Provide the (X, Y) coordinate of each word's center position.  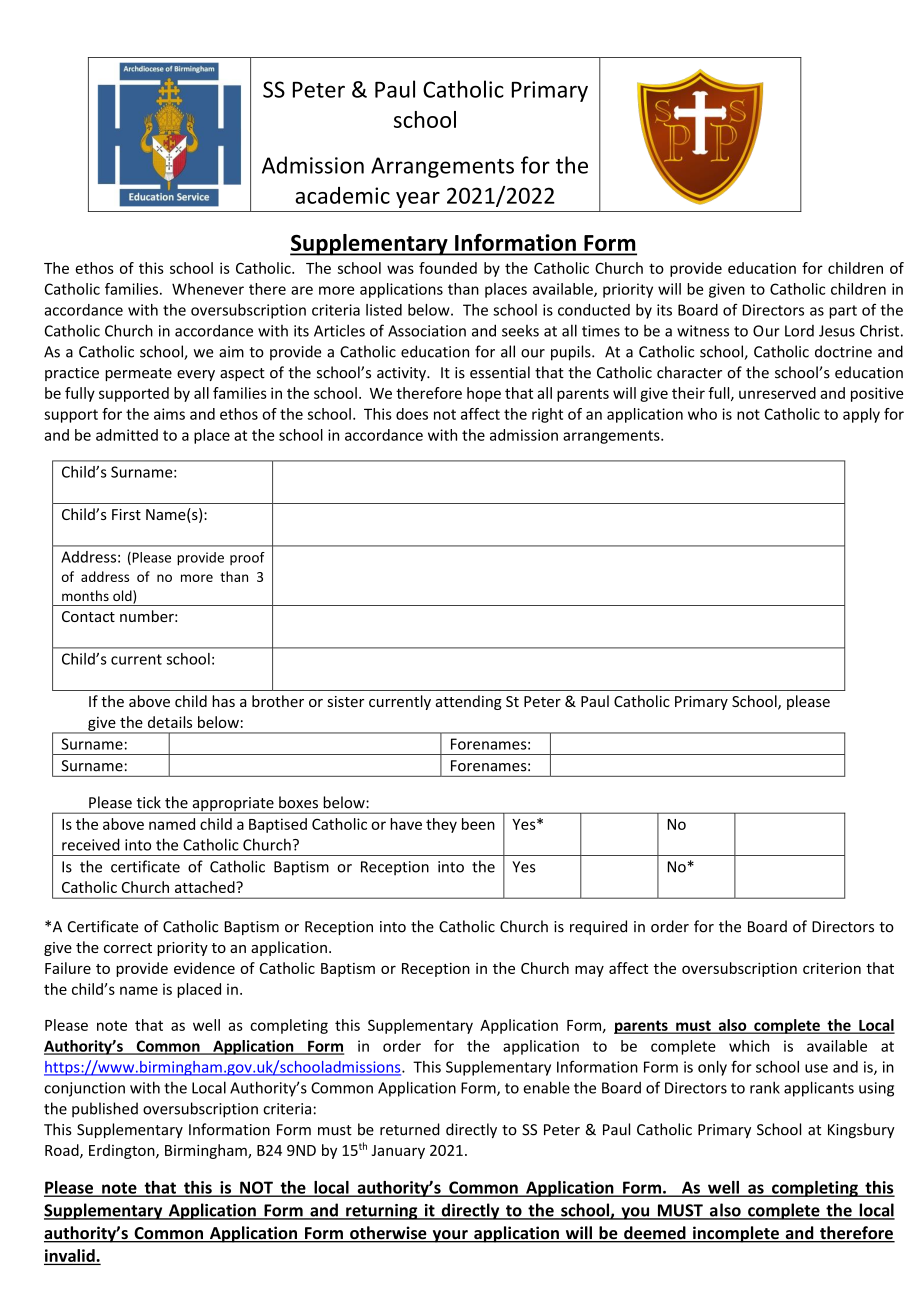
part (843, 312)
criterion (832, 968)
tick (149, 802)
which (749, 1046)
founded (448, 268)
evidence (204, 968)
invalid (70, 1256)
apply (861, 415)
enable (546, 1087)
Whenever (208, 289)
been (478, 824)
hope (484, 394)
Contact (88, 616)
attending (469, 702)
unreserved (777, 393)
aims (169, 414)
